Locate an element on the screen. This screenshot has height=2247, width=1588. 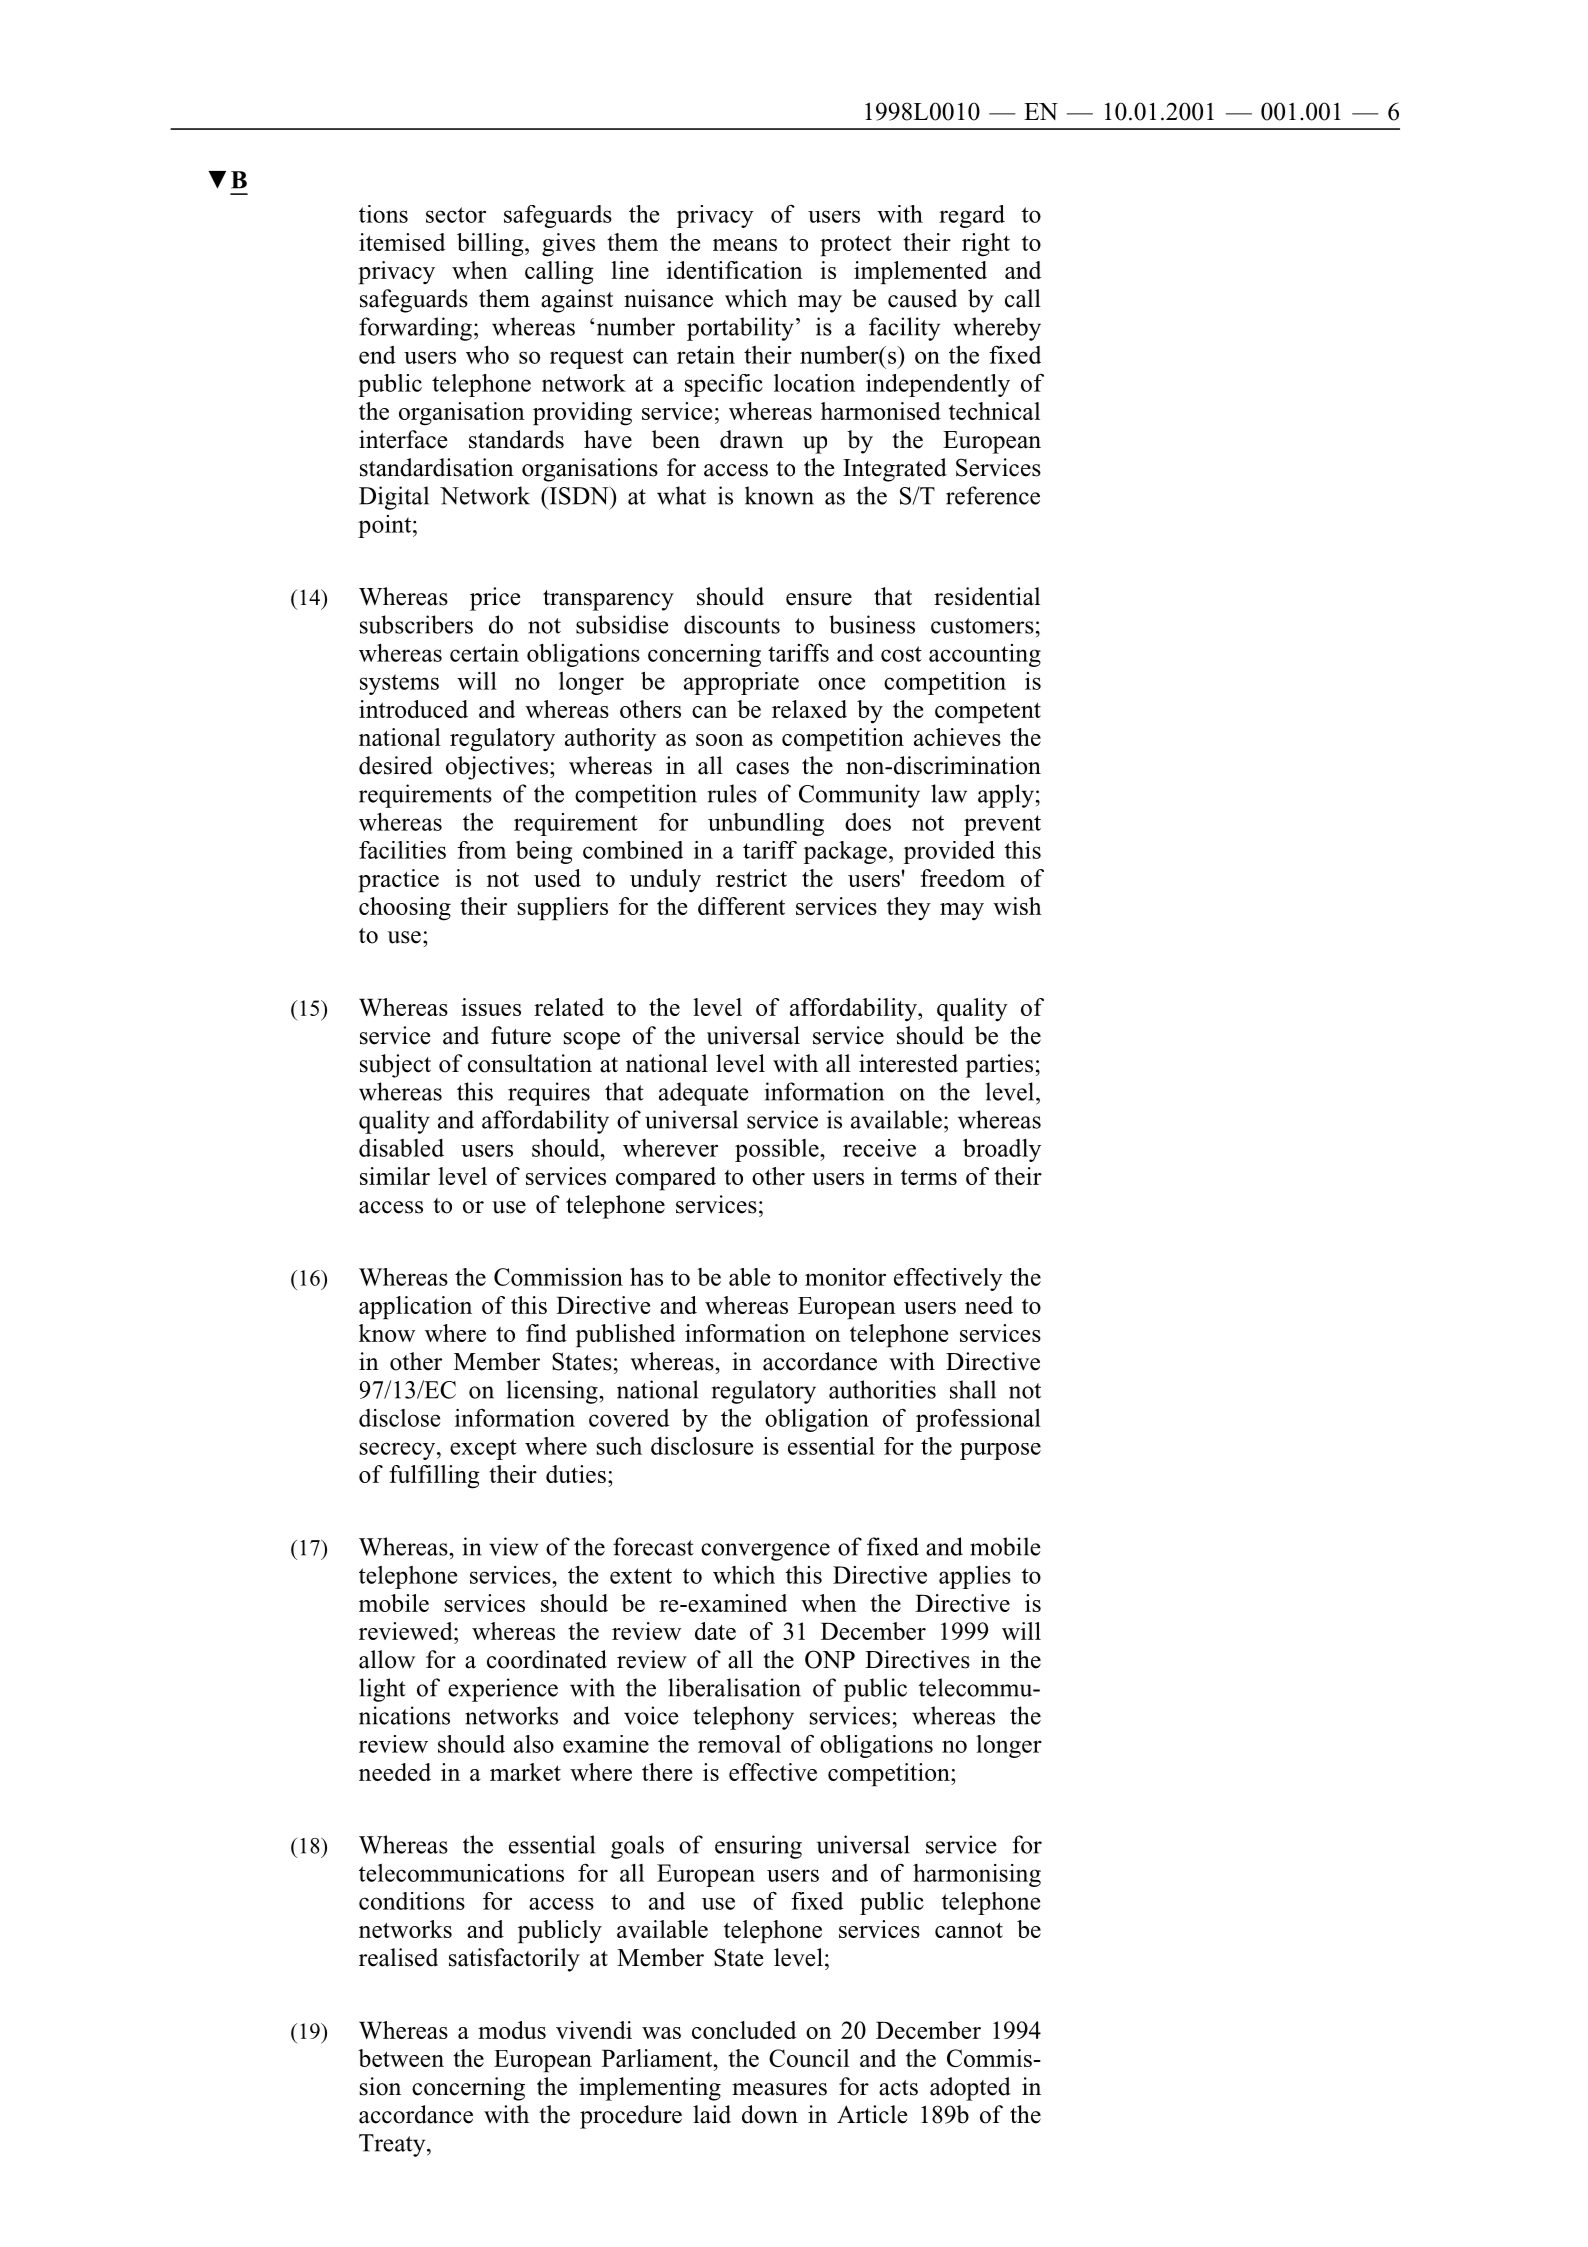
application is located at coordinates (415, 1308).
